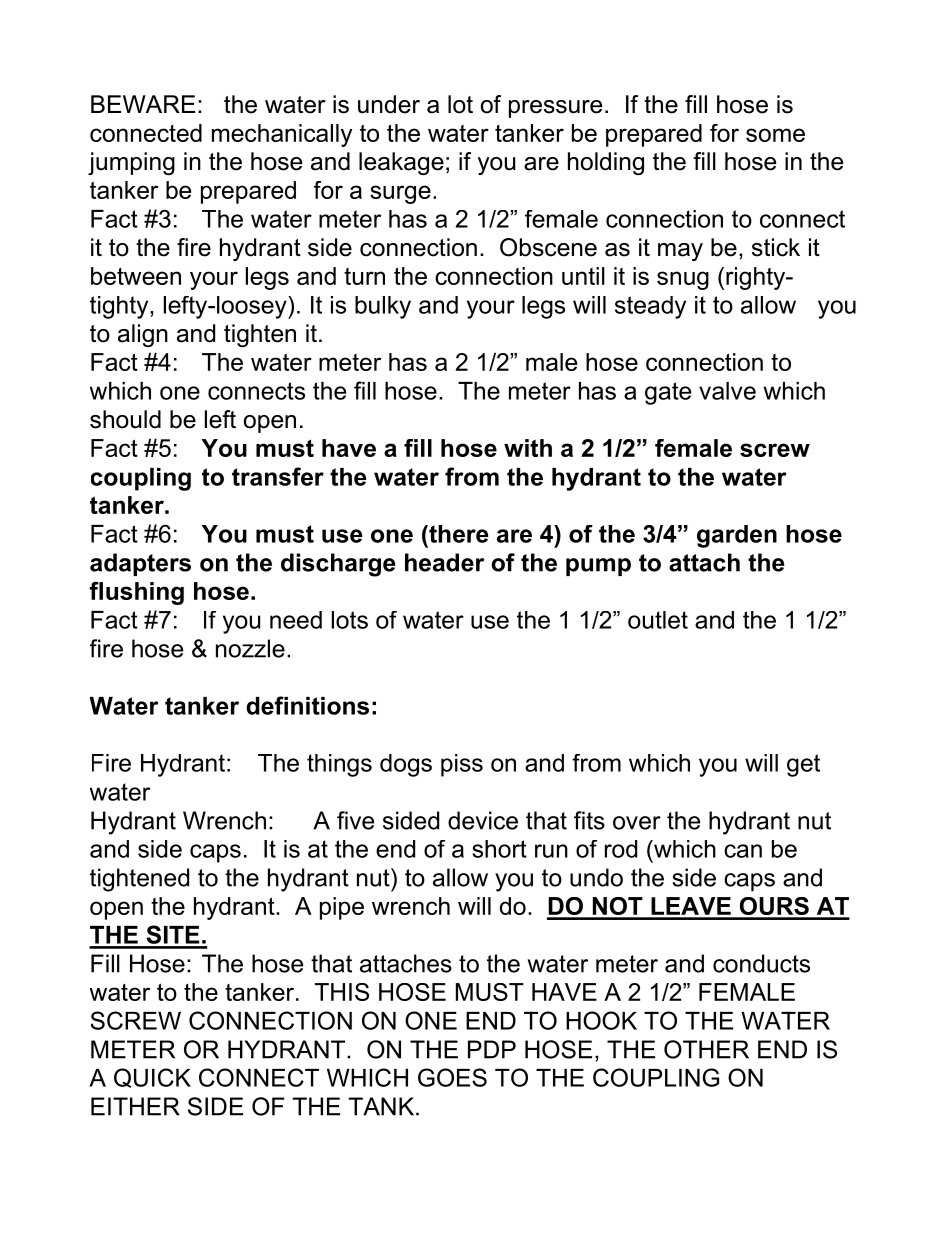  Describe the element at coordinates (452, 1077) in the image. I see `GOES` at that location.
